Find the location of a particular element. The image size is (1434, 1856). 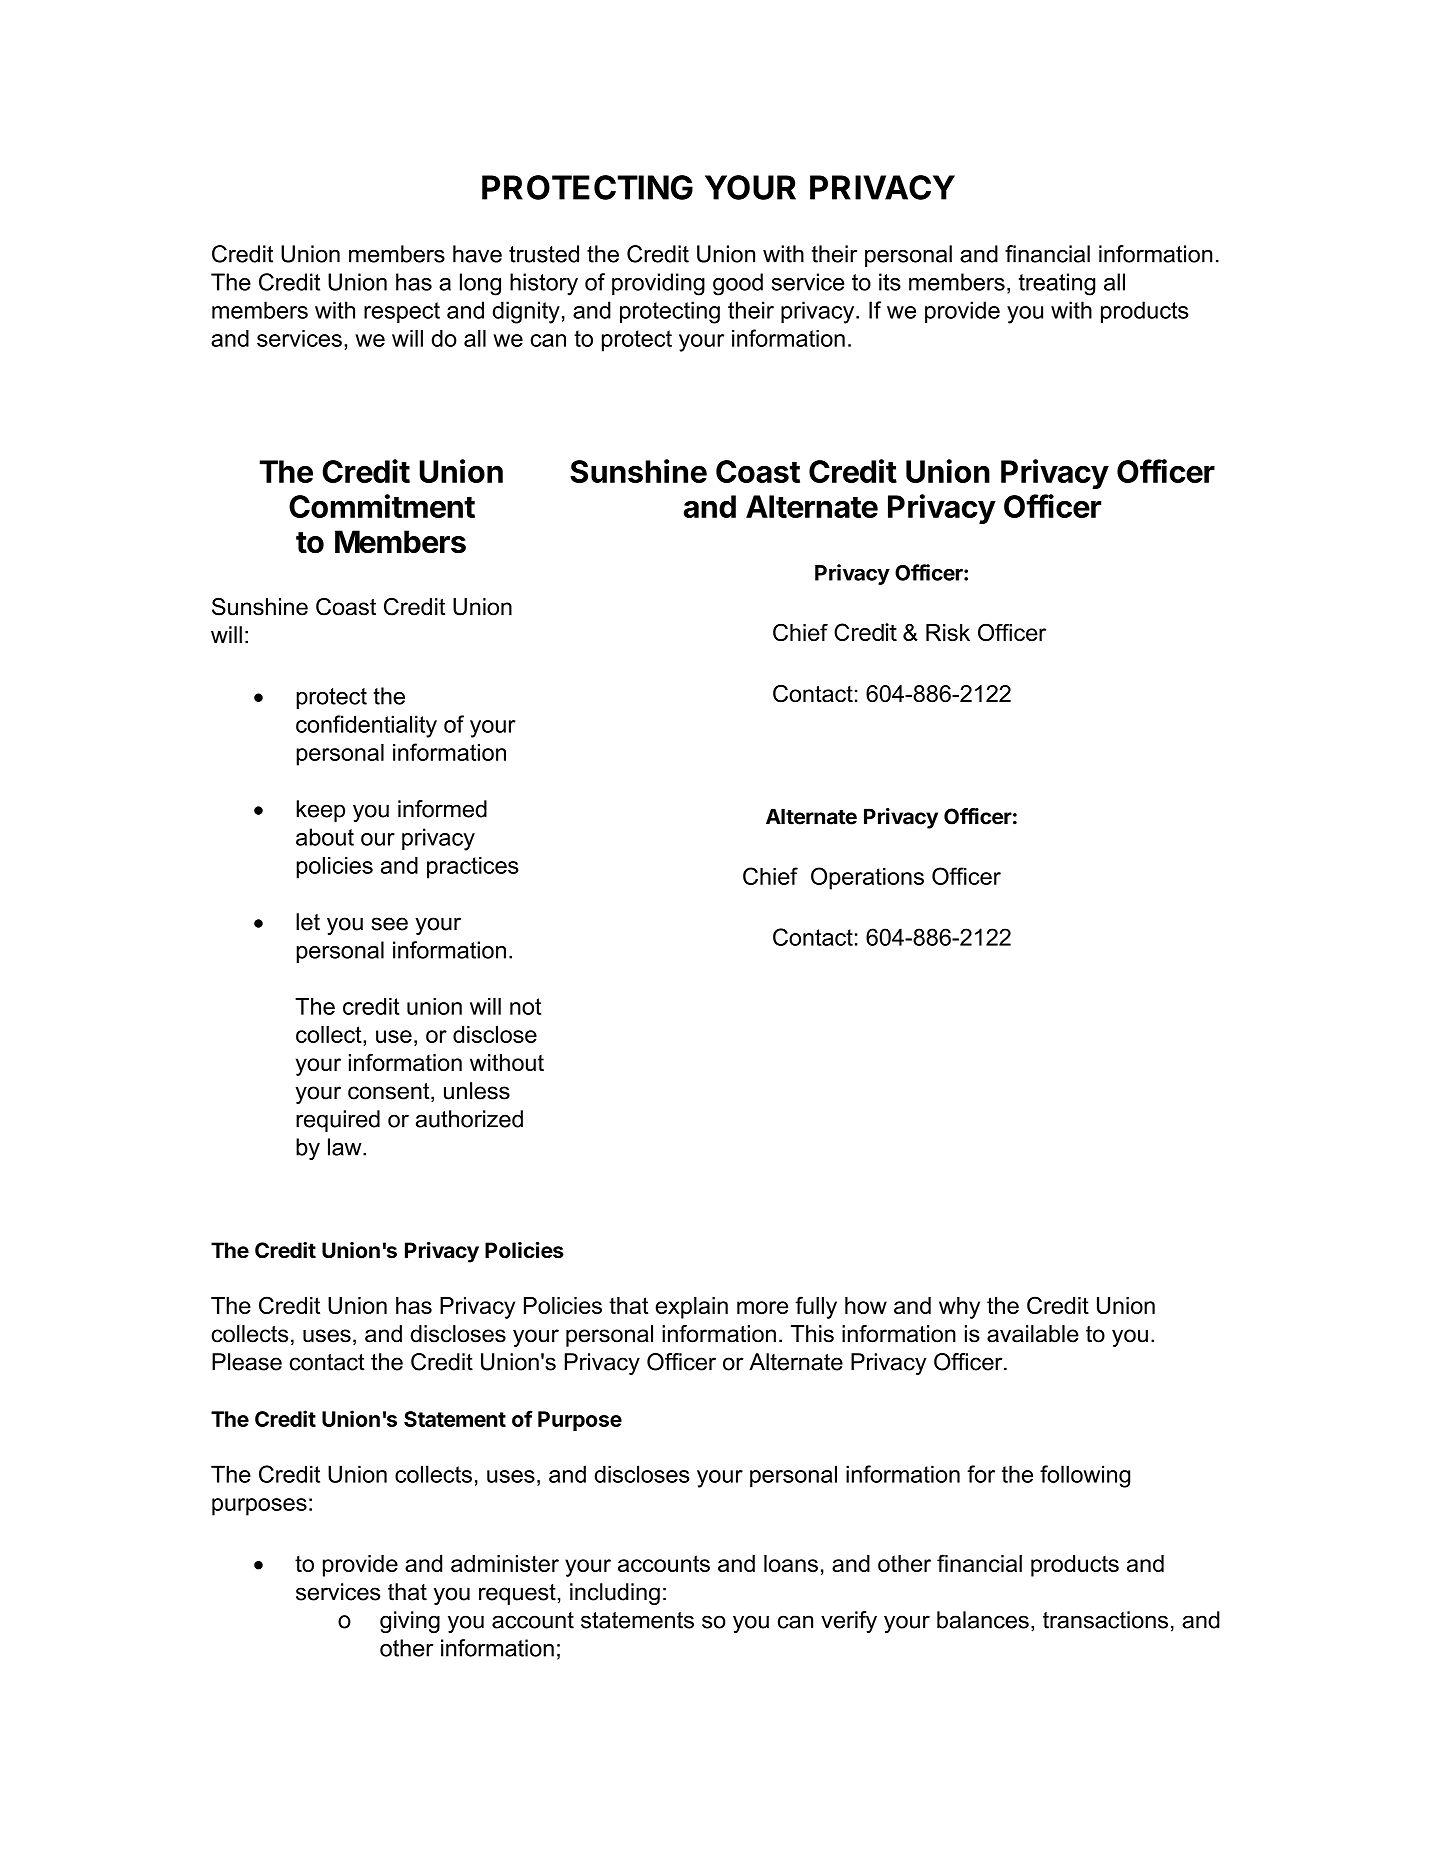

Operations is located at coordinates (867, 878).
